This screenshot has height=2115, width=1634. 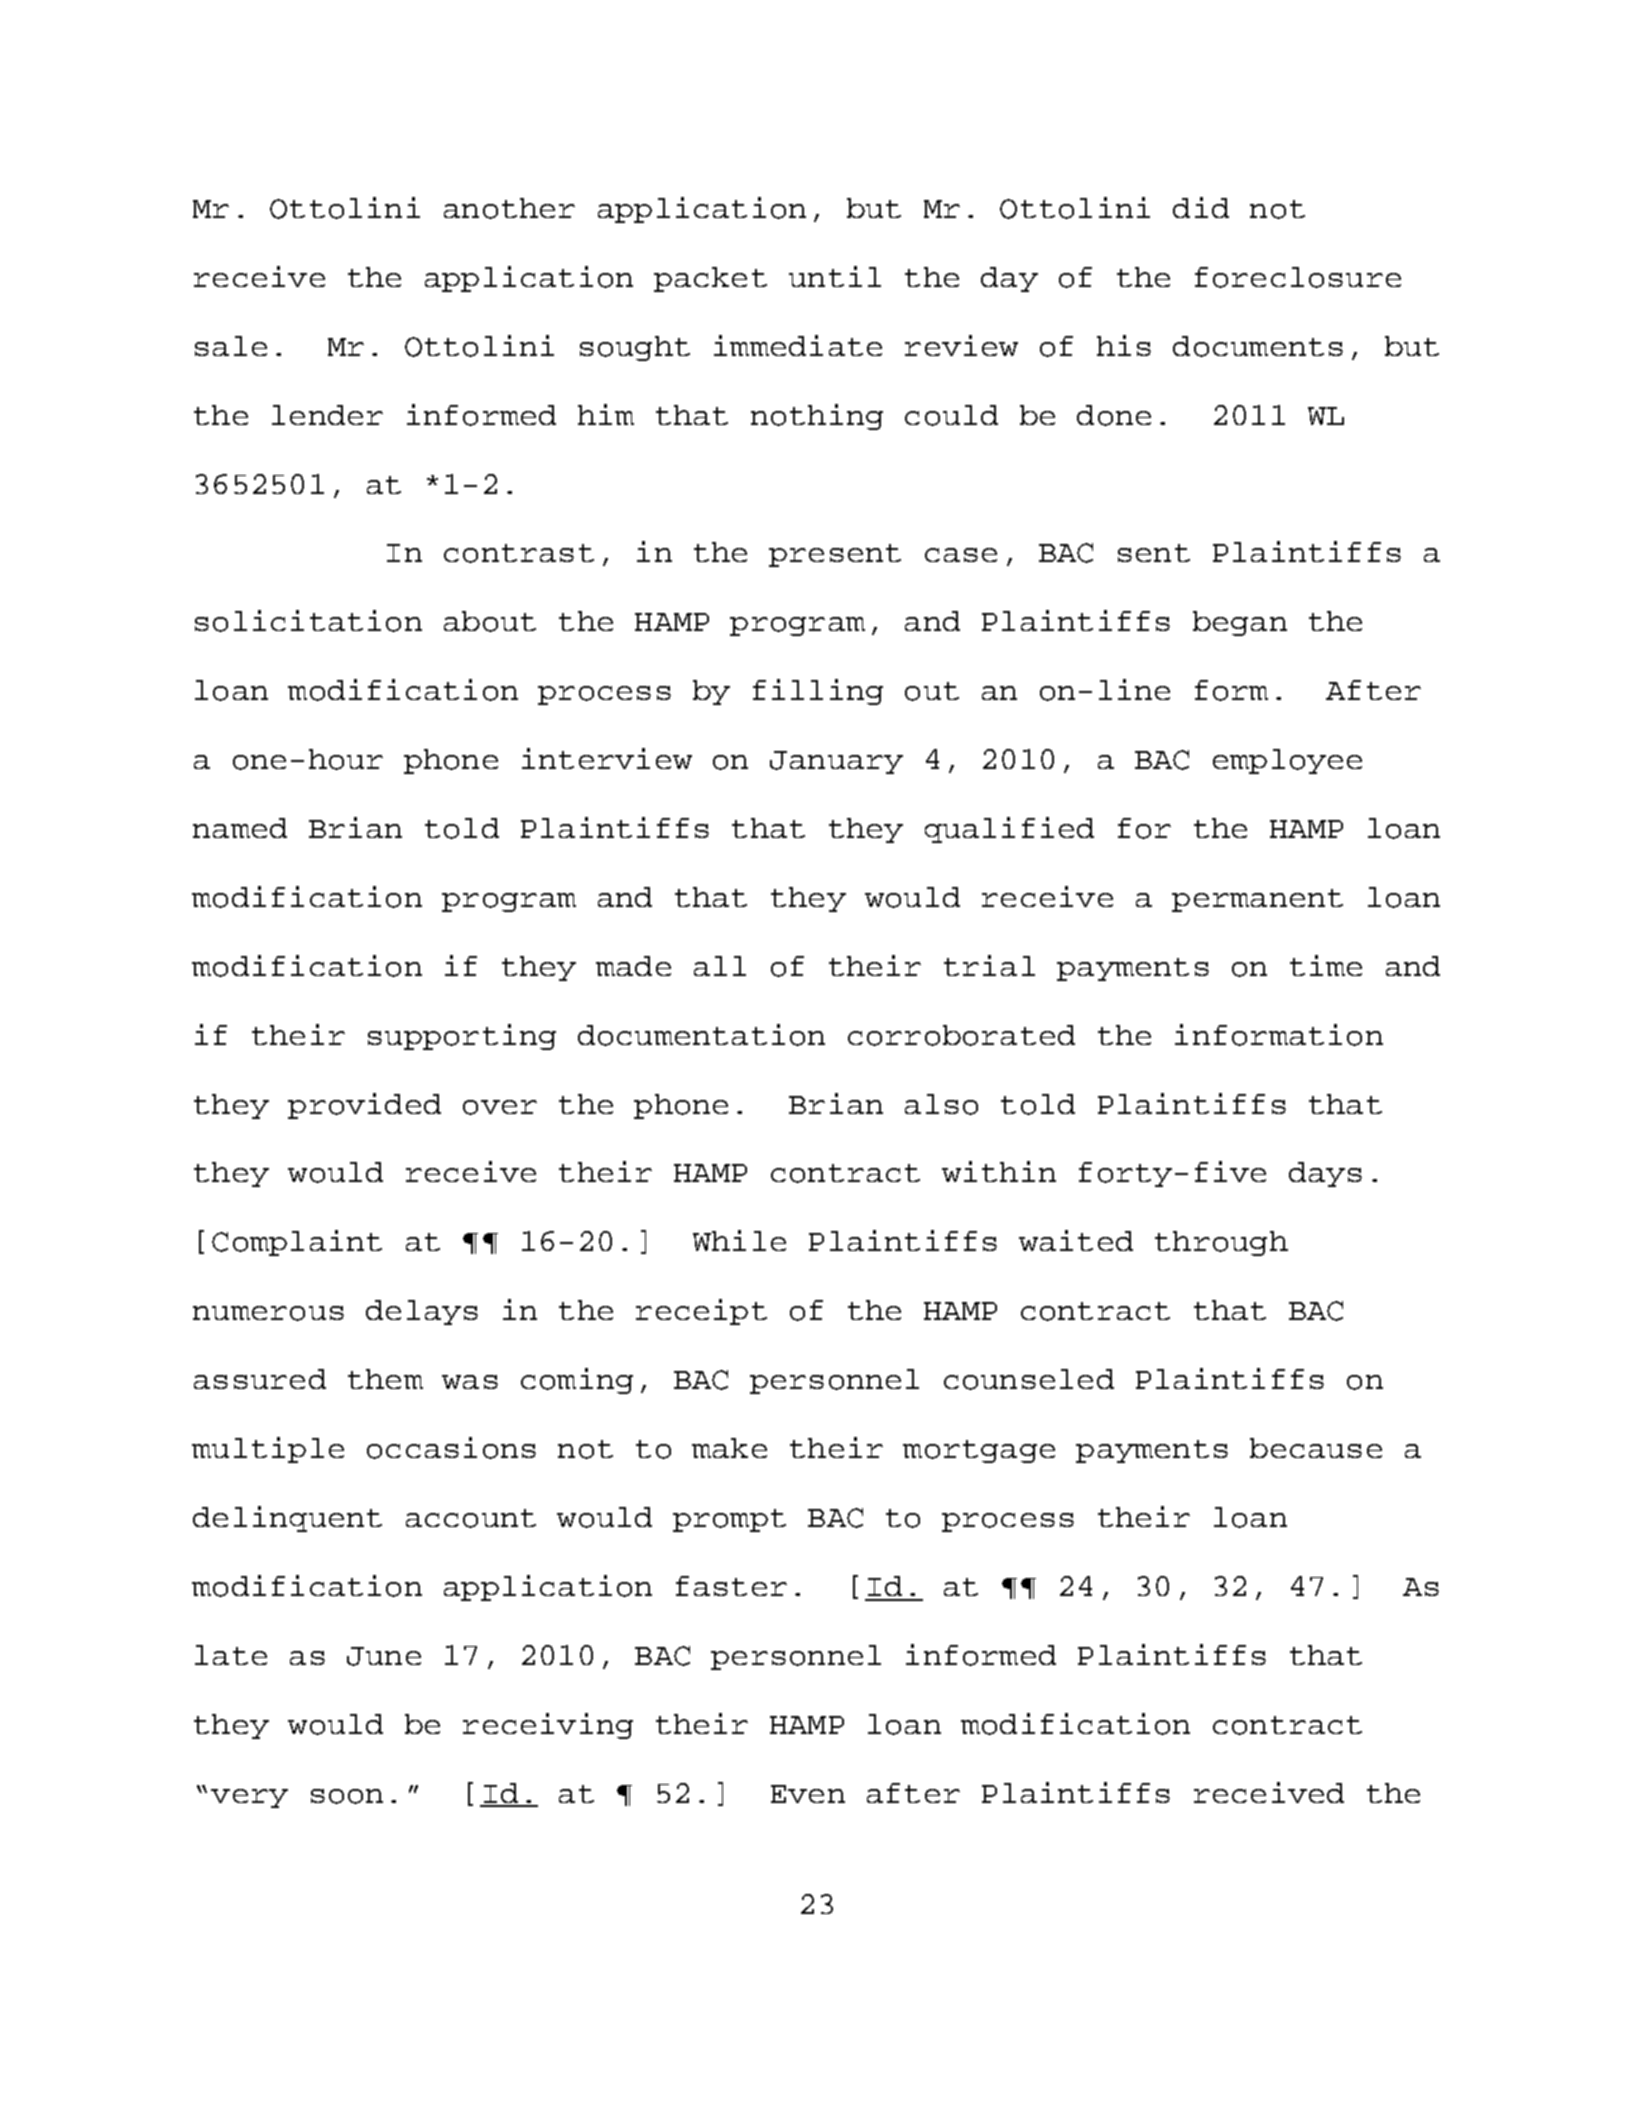 I want to click on through, so click(x=1221, y=1243).
